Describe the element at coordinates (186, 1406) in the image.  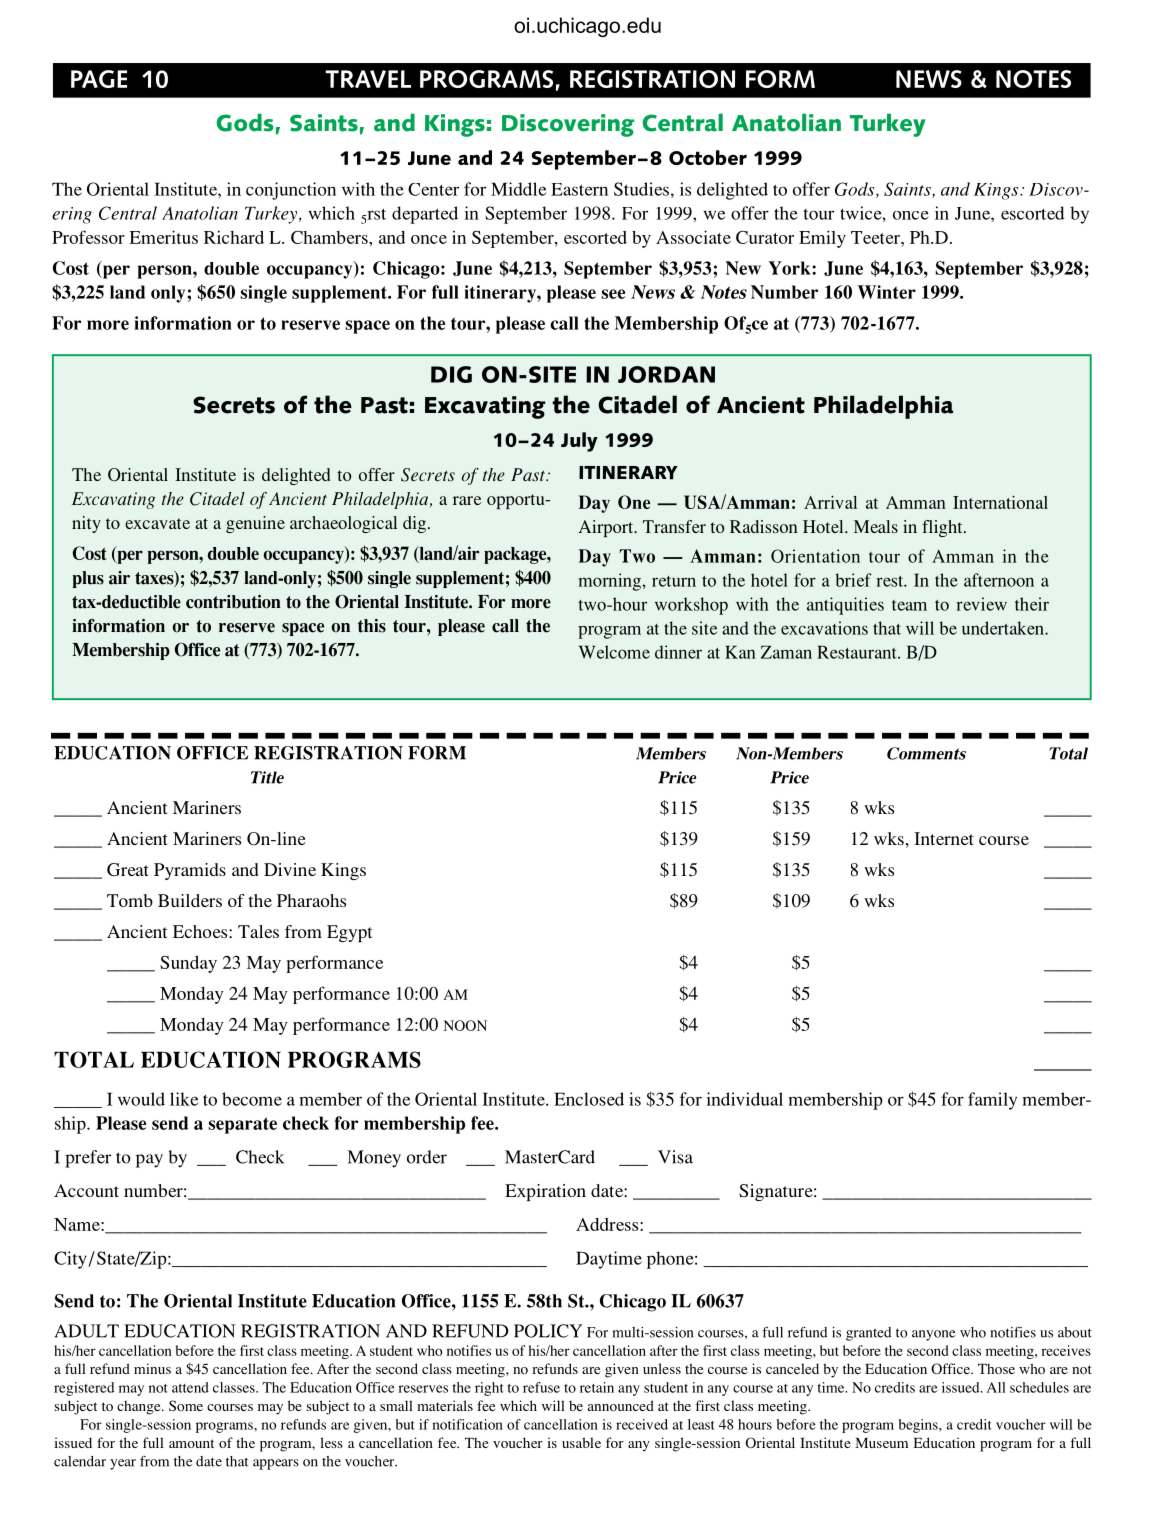
I see `Some` at that location.
